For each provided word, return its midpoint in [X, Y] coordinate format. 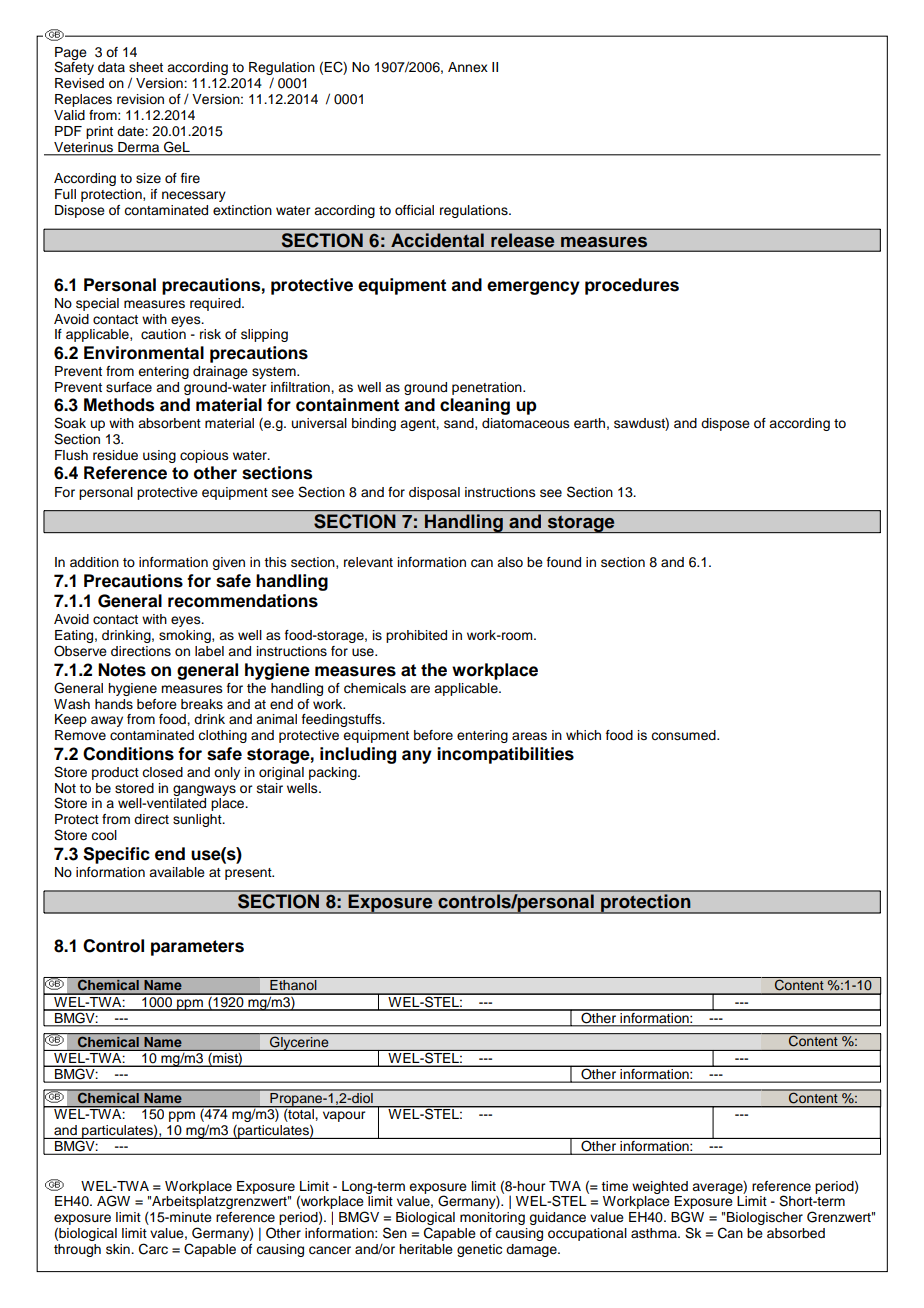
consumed [684, 735]
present [249, 874]
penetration [488, 388]
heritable [426, 1249]
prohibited [416, 636]
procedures [632, 286]
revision [140, 99]
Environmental [144, 353]
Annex [468, 67]
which [583, 735]
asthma [655, 1233]
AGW [113, 1201]
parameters [197, 948]
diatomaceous [526, 423]
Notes [122, 670]
